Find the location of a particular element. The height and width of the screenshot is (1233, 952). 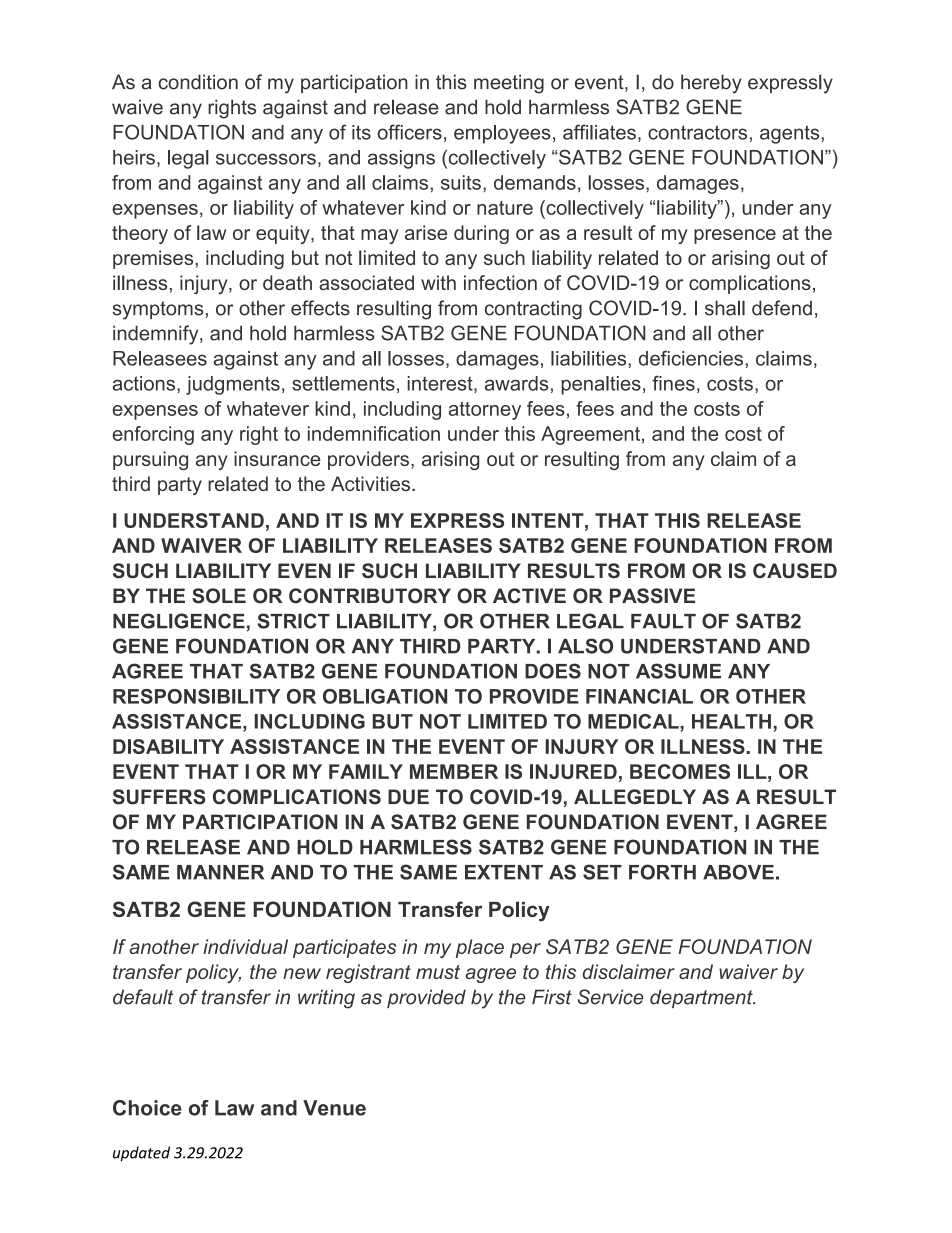

BECOMES is located at coordinates (680, 771).
